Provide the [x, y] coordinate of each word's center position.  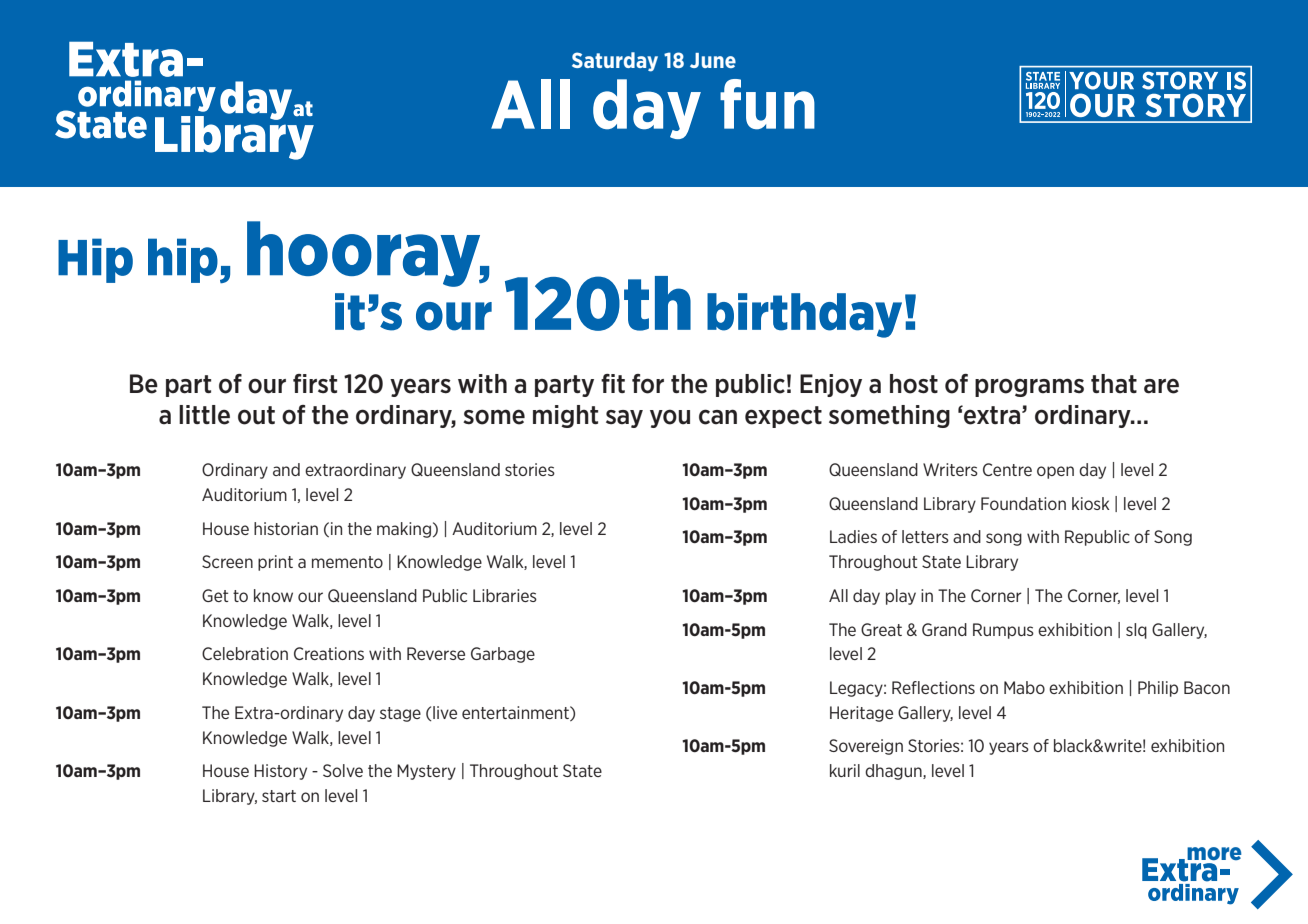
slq [1136, 631]
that [1114, 384]
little [204, 415]
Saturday [615, 62]
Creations [329, 653]
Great [881, 629]
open [1055, 472]
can [718, 417]
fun [767, 104]
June [713, 60]
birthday [804, 315]
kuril [845, 770]
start [279, 796]
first [315, 384]
